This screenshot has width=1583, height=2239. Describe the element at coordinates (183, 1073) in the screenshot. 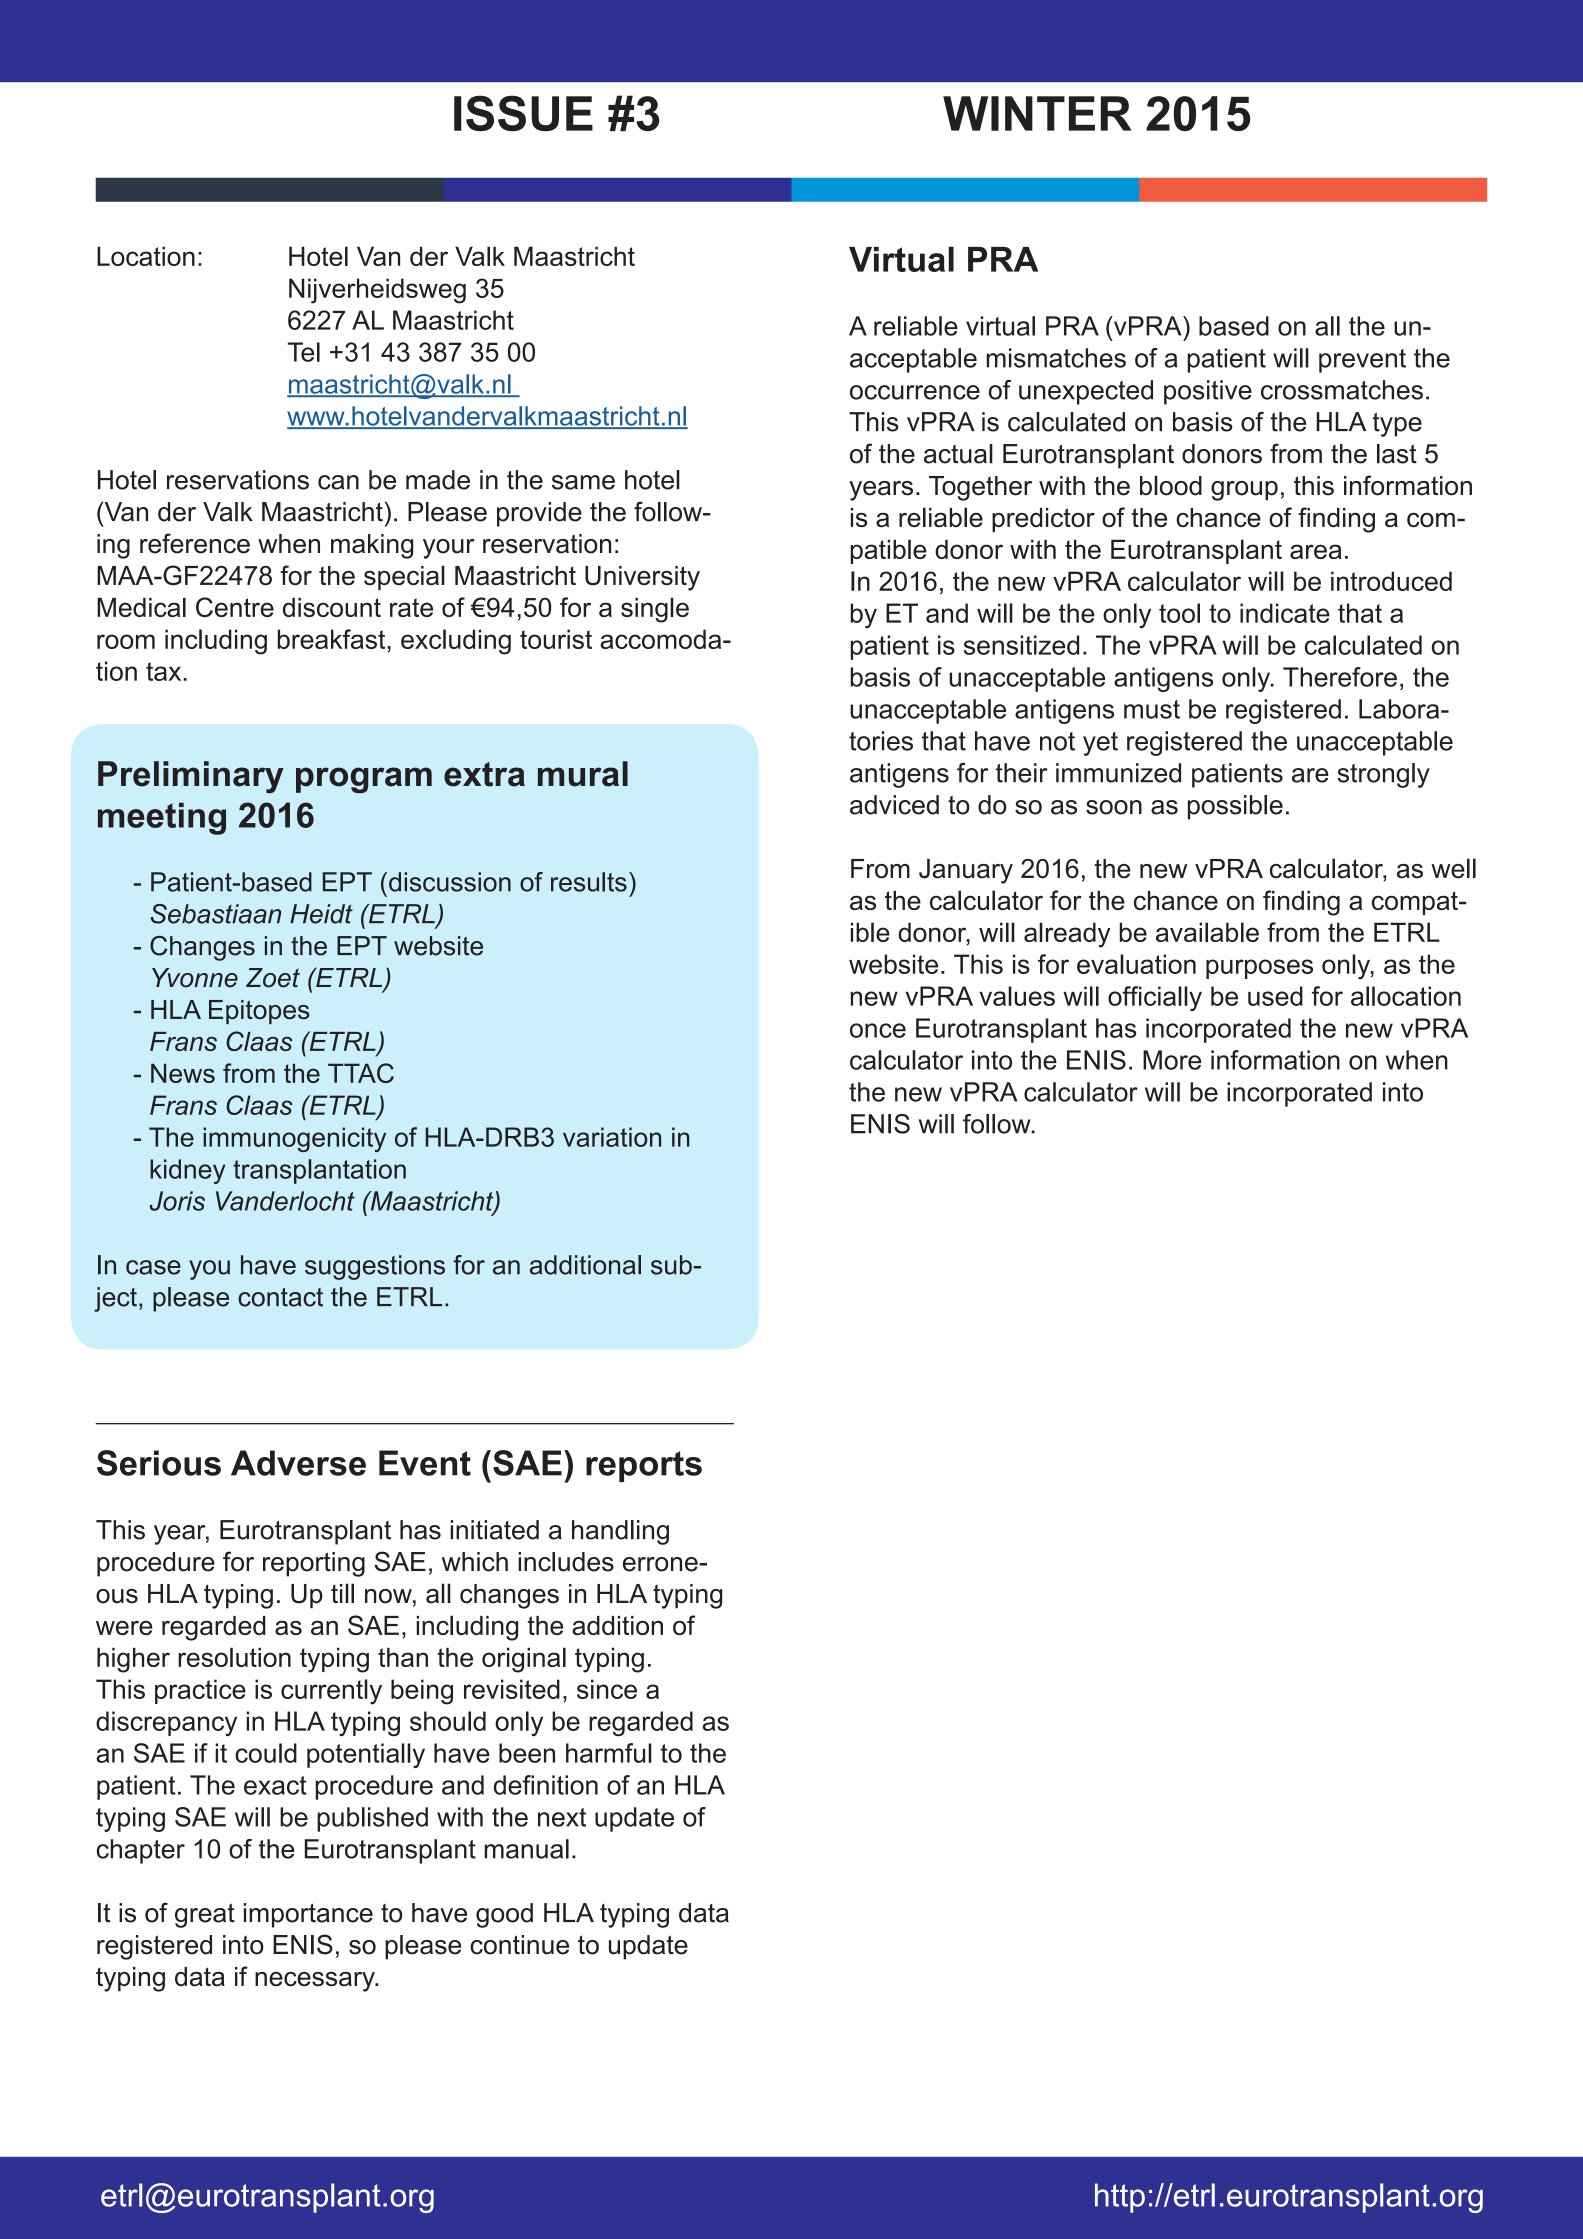

I see `News` at that location.
